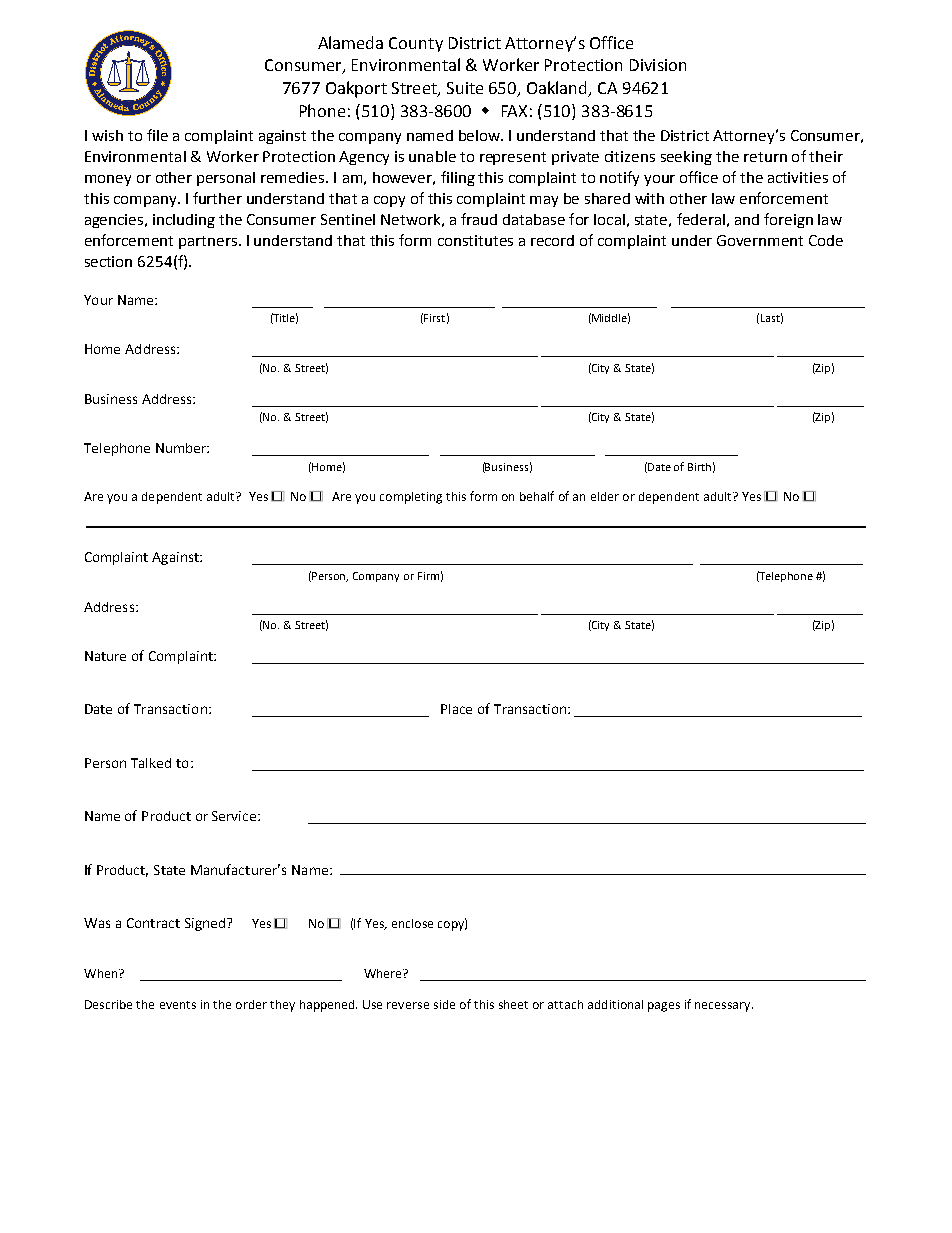 The height and width of the image is (1233, 952). I want to click on file, so click(157, 135).
